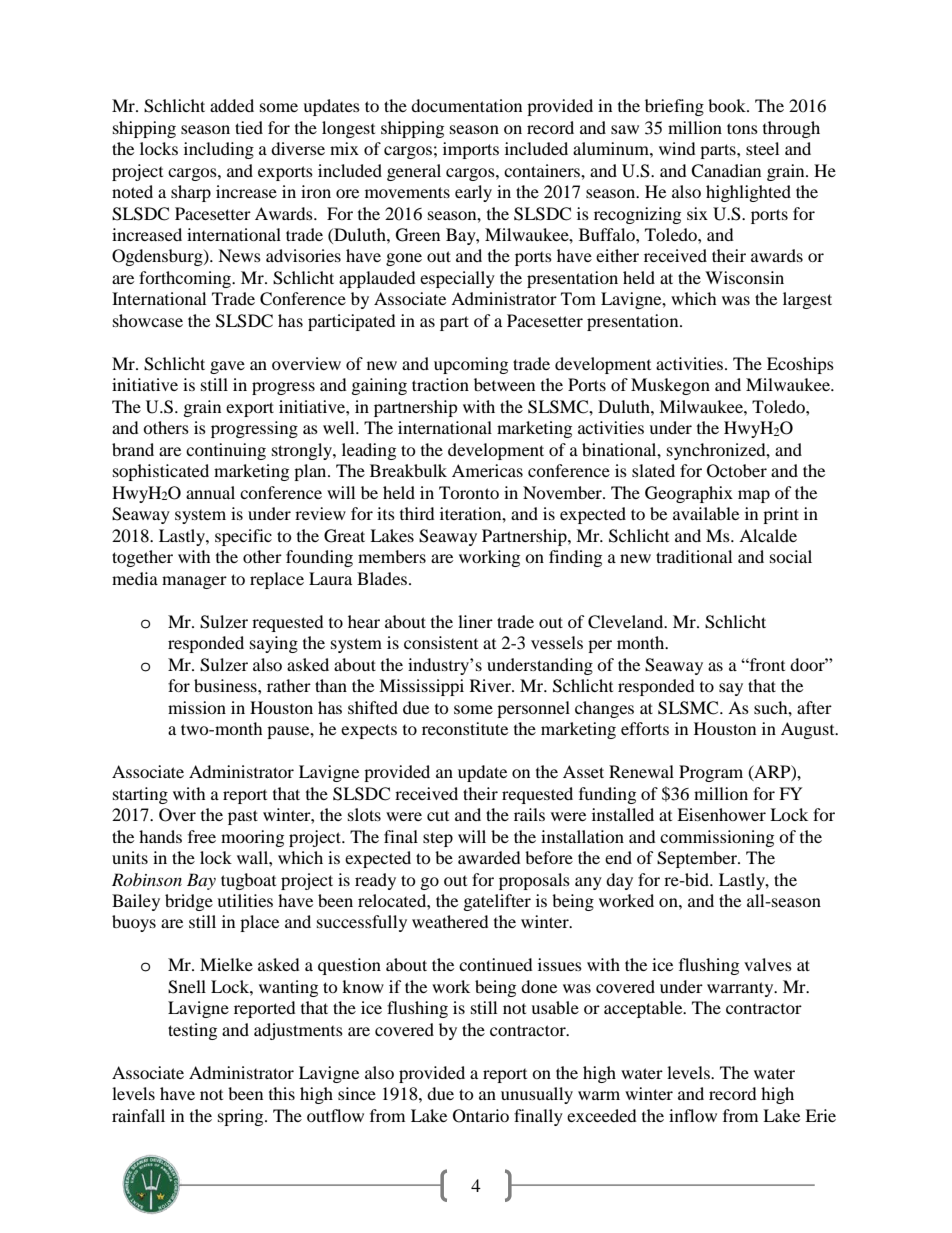 The image size is (952, 1233). What do you see at coordinates (219, 150) in the page?
I see `including` at bounding box center [219, 150].
